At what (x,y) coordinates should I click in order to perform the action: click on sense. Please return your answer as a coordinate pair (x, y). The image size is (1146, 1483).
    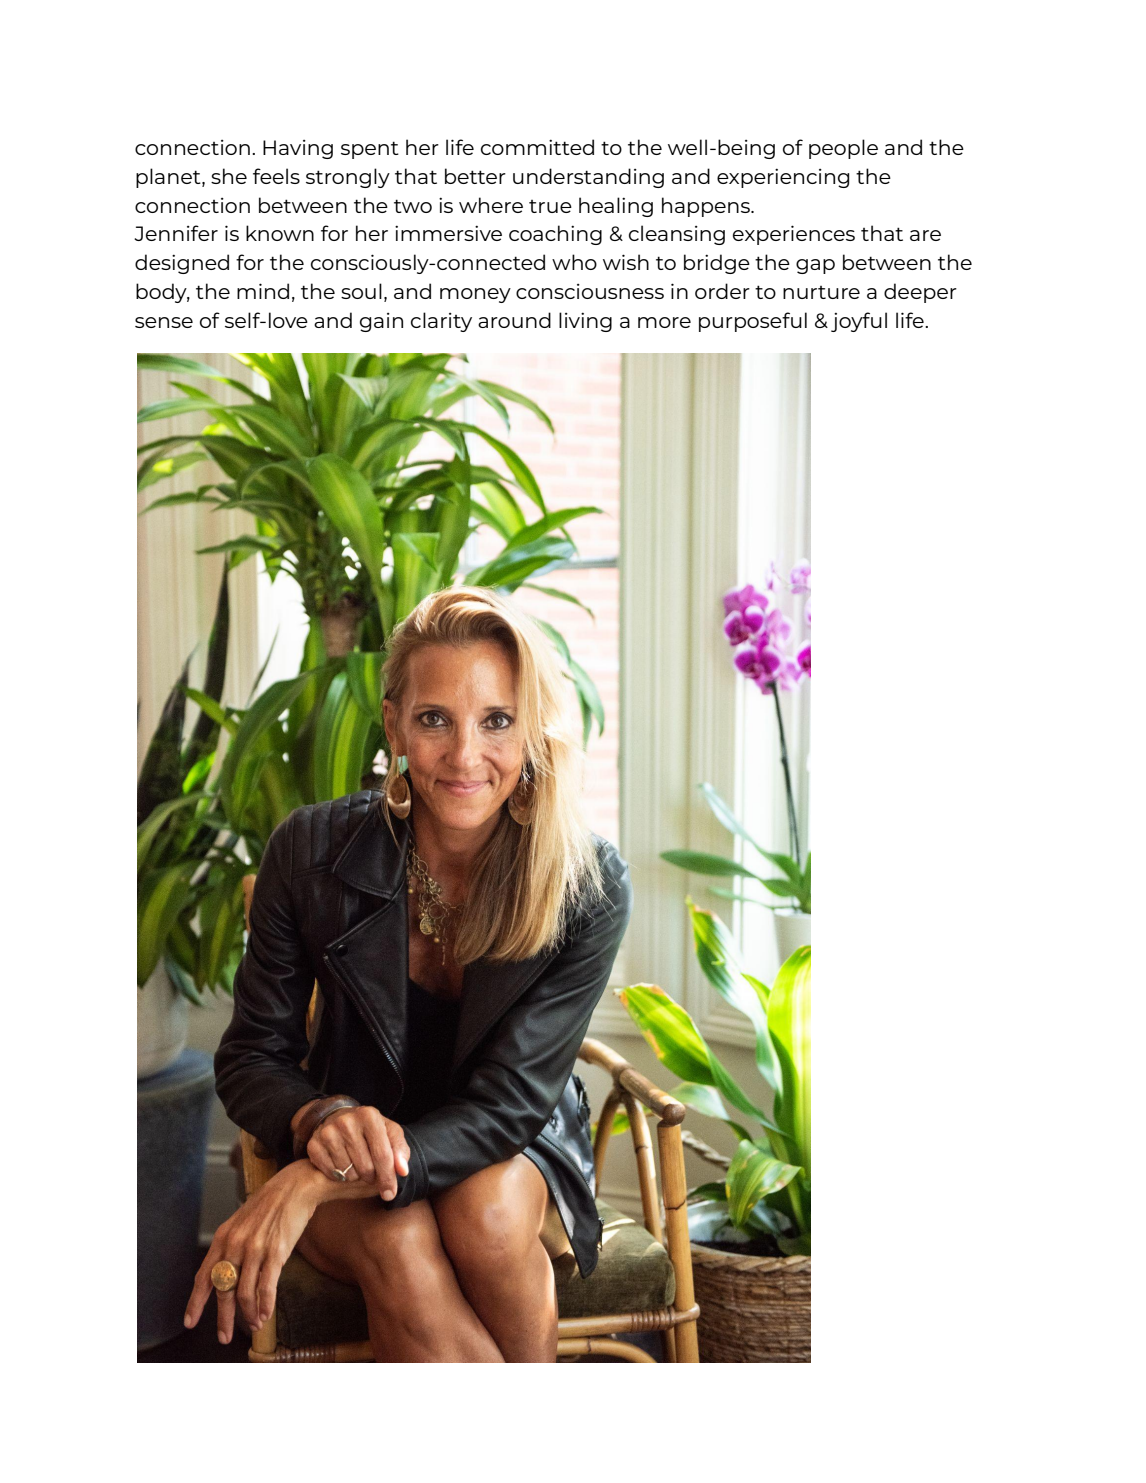
    Looking at the image, I should click on (164, 322).
